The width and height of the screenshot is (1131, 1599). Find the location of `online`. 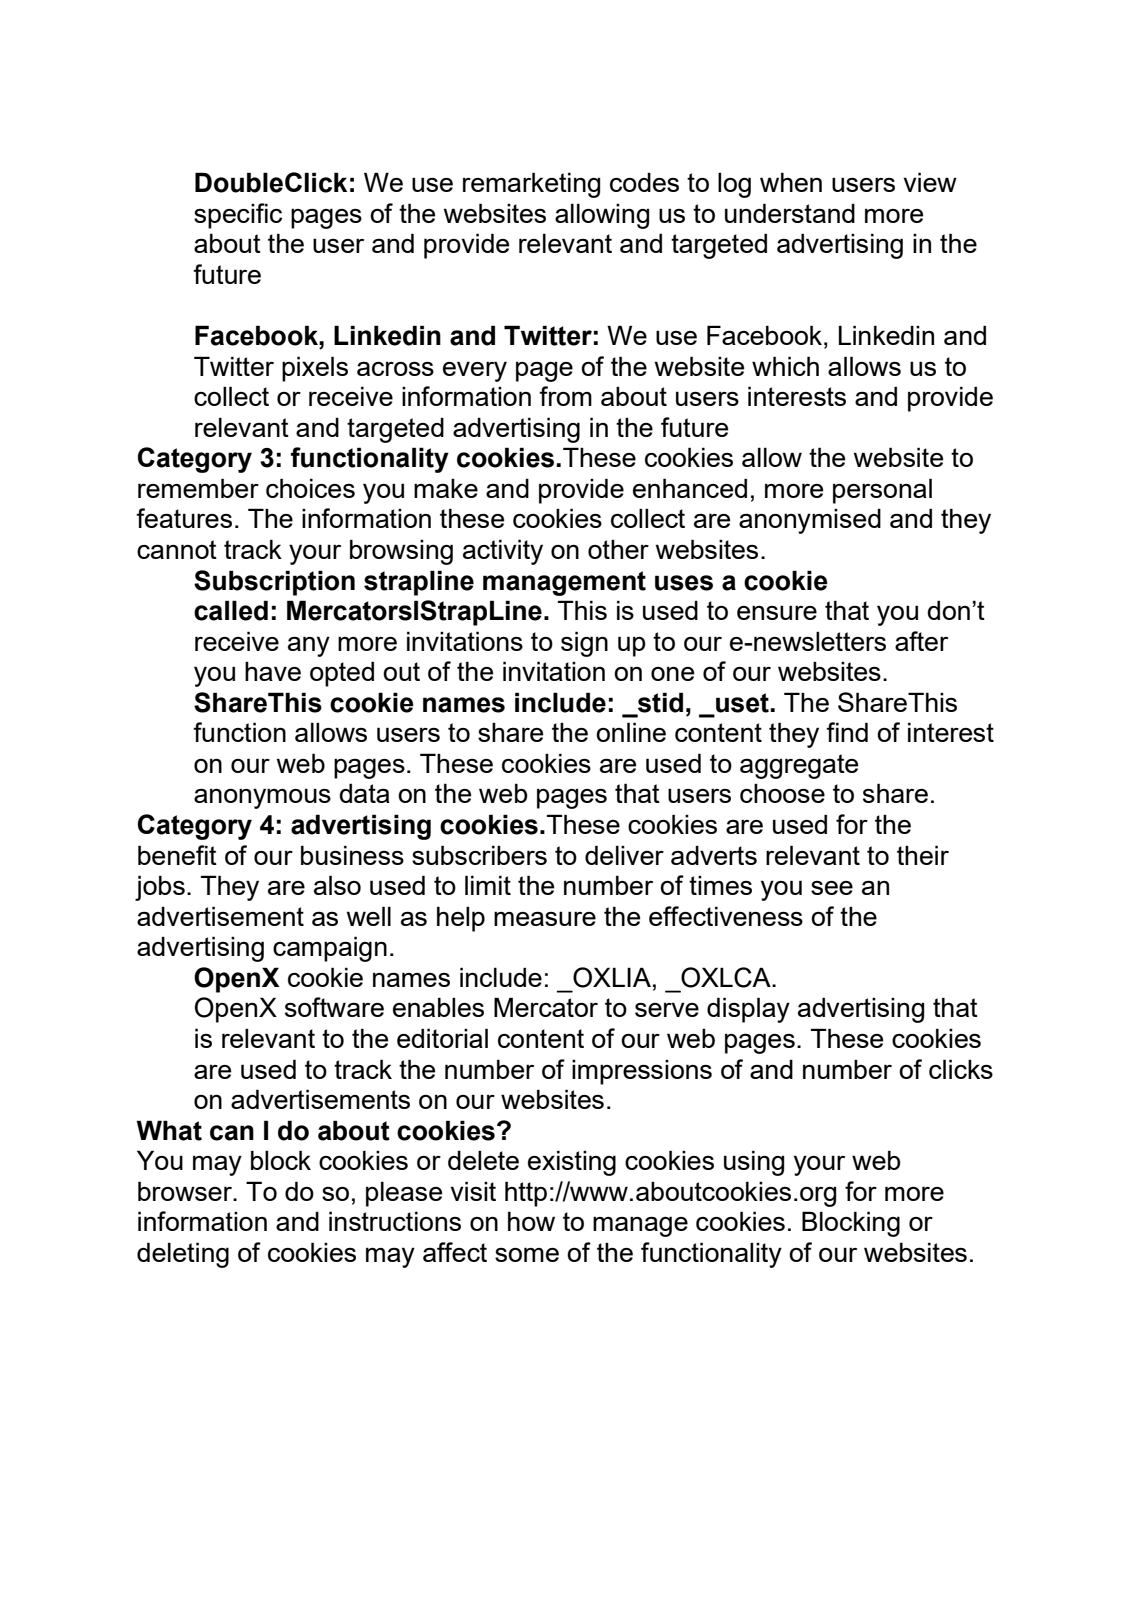

online is located at coordinates (631, 732).
